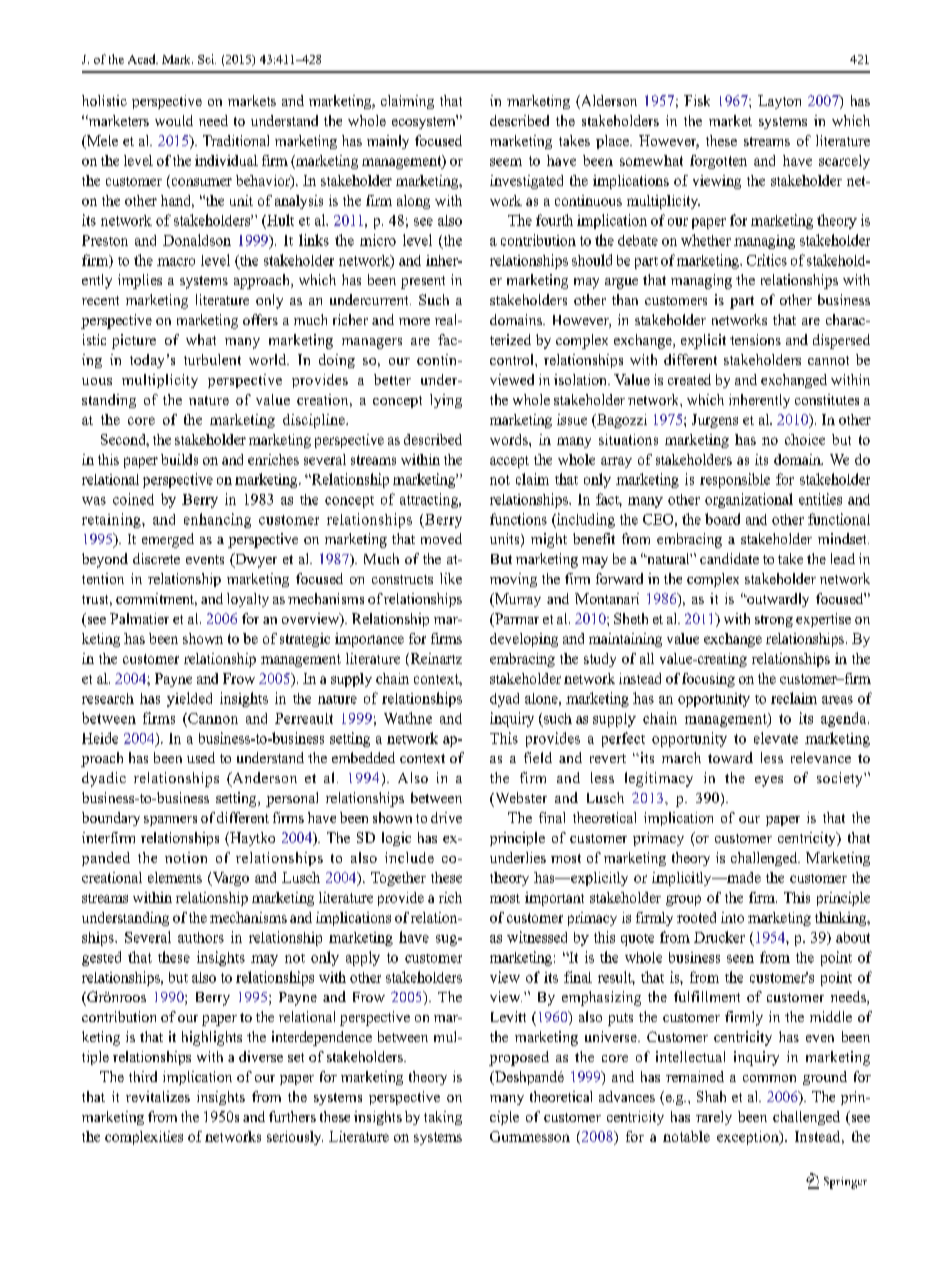 The height and width of the page is (1265, 952). Describe the element at coordinates (451, 578) in the page. I see `like` at that location.
